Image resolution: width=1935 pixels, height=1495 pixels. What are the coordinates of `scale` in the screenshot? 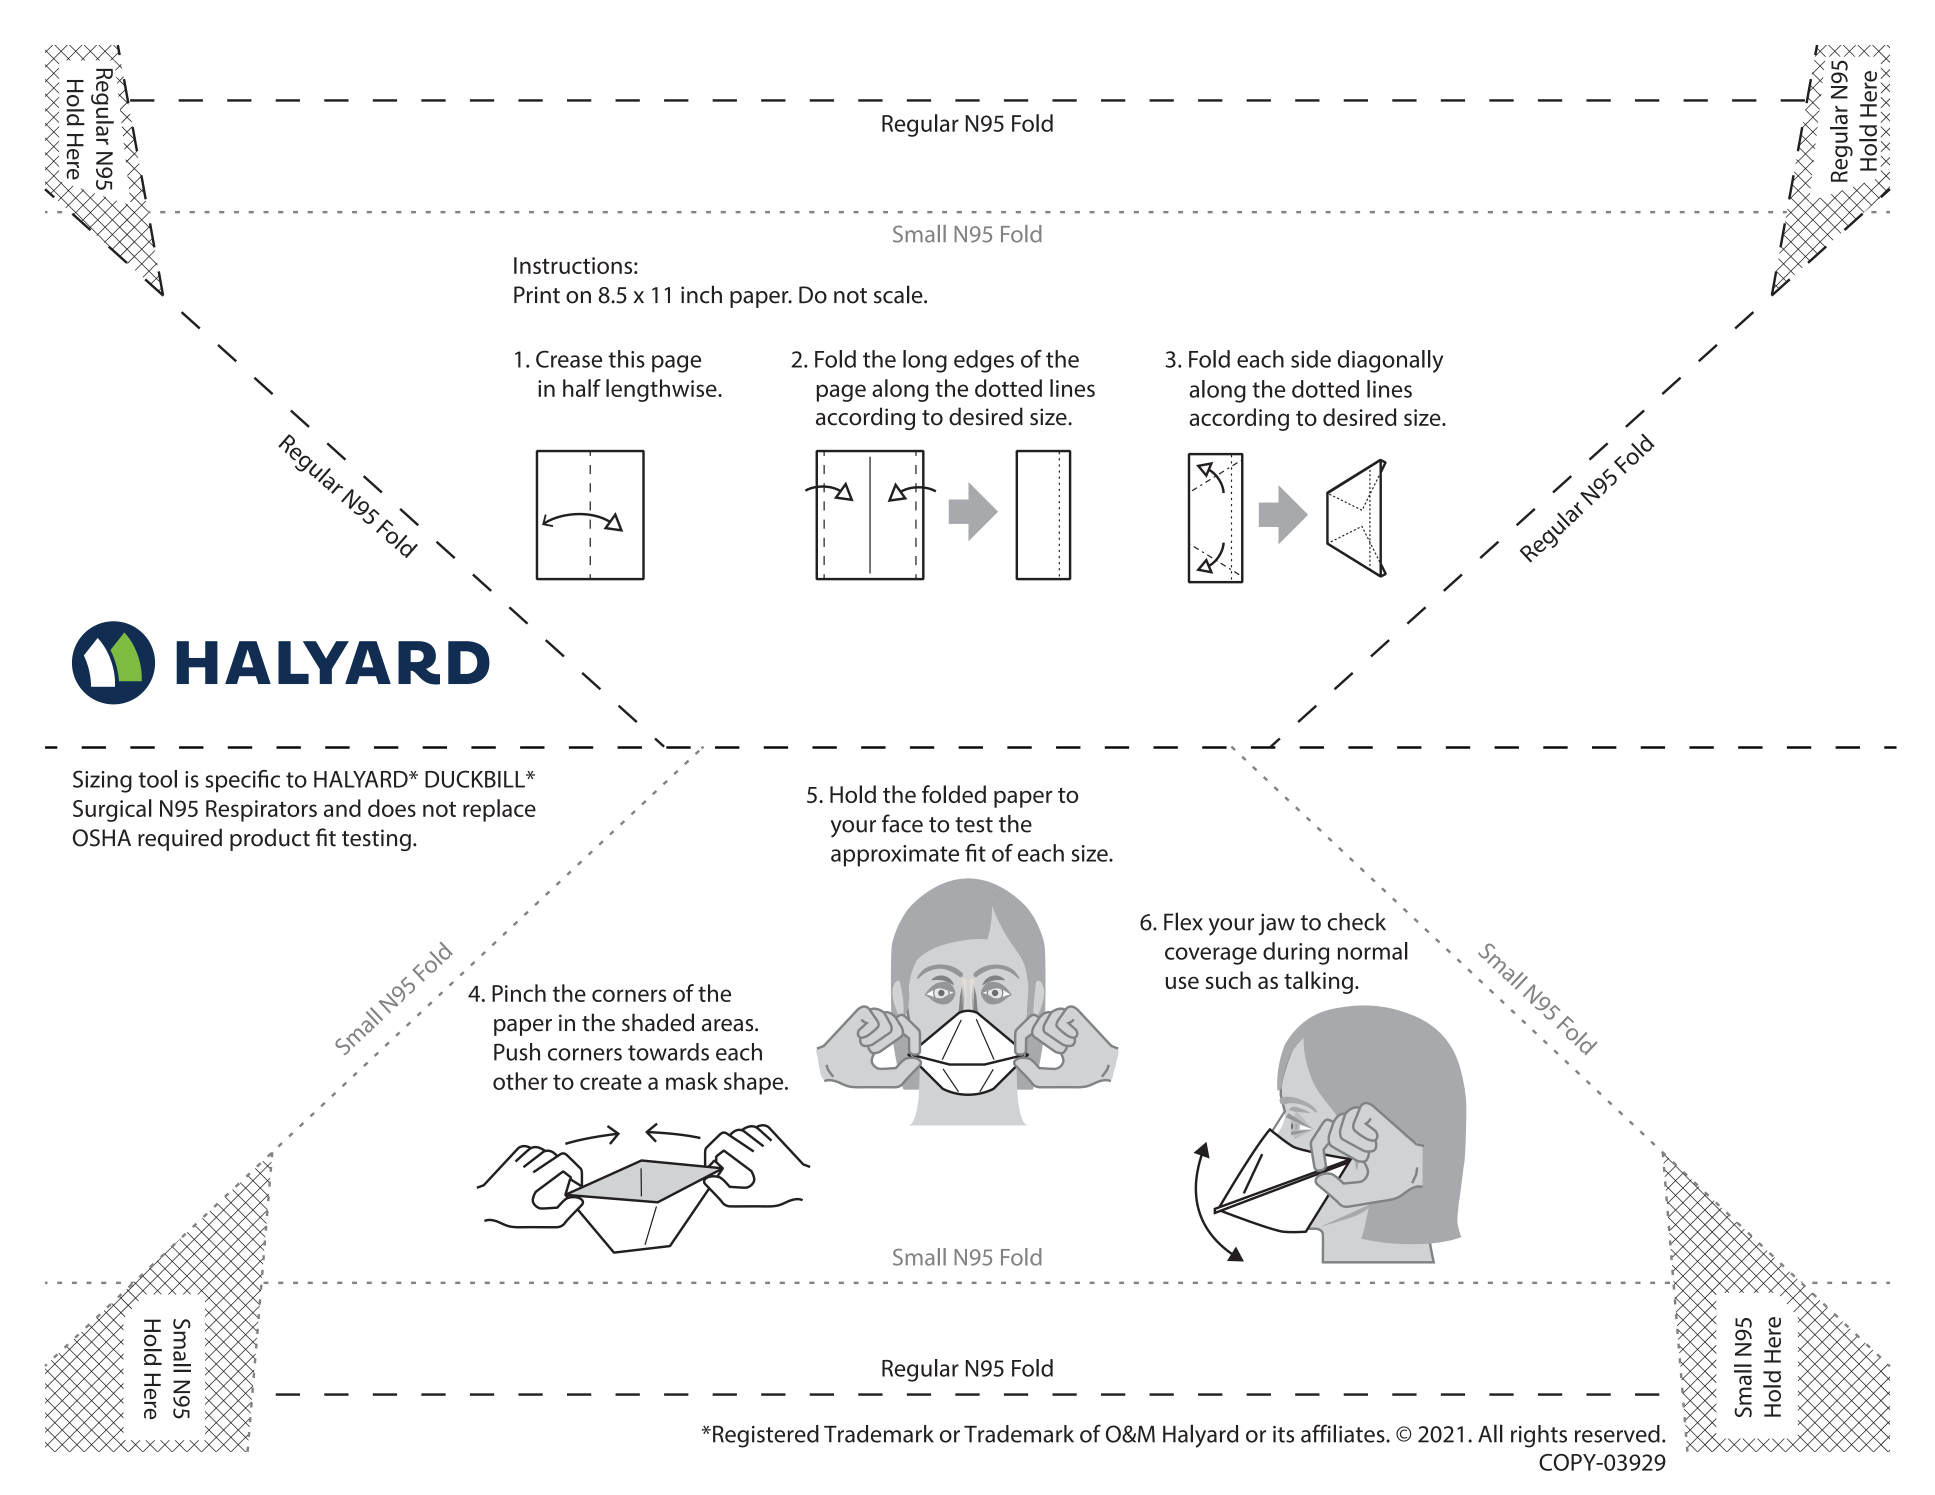 It's located at (899, 294).
